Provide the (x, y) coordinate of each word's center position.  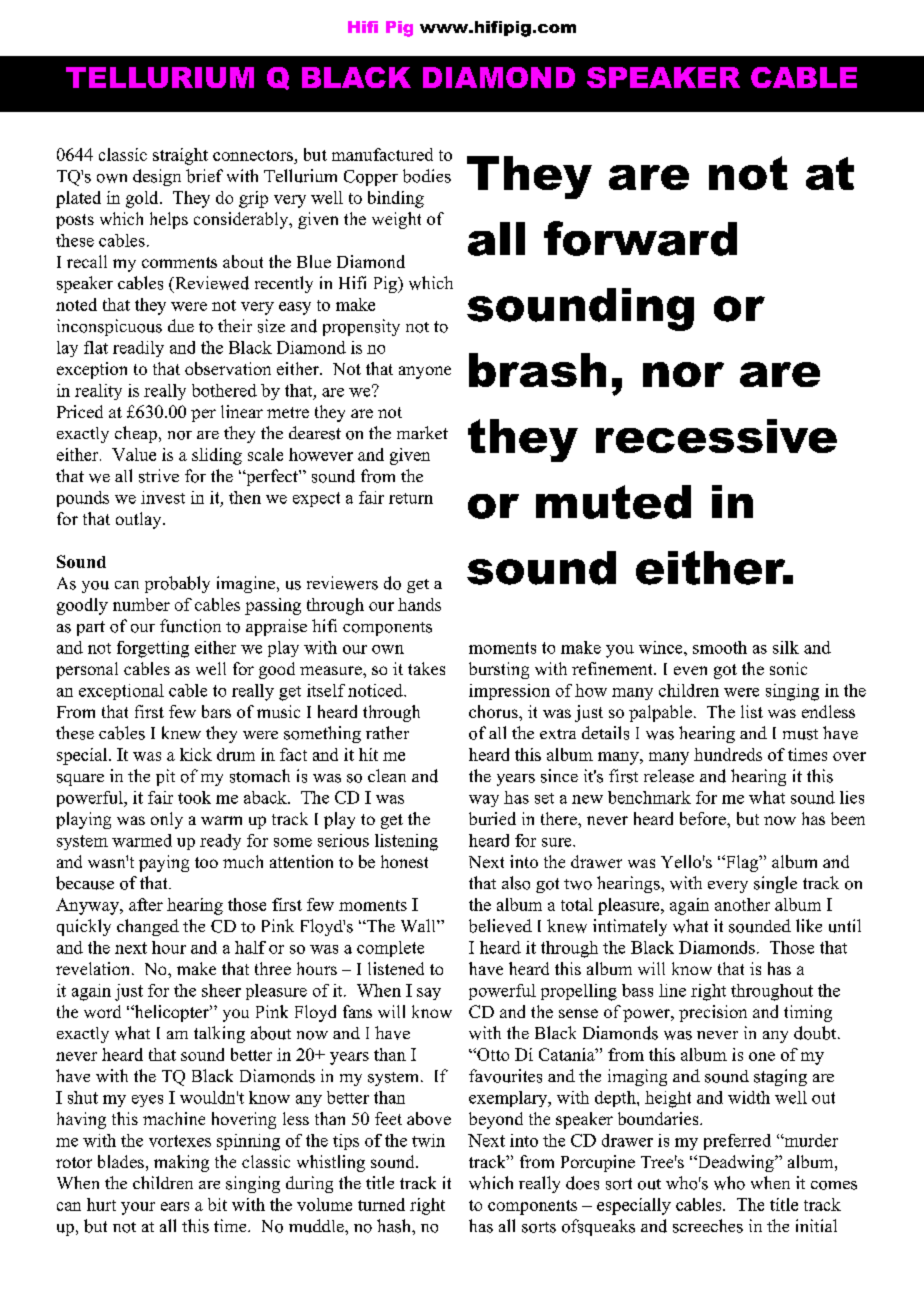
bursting (499, 670)
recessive (716, 436)
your (138, 1208)
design (157, 177)
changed (148, 927)
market (422, 432)
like (809, 925)
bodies (427, 176)
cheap (137, 434)
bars (216, 711)
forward (640, 238)
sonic (788, 668)
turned (381, 1204)
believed (500, 926)
